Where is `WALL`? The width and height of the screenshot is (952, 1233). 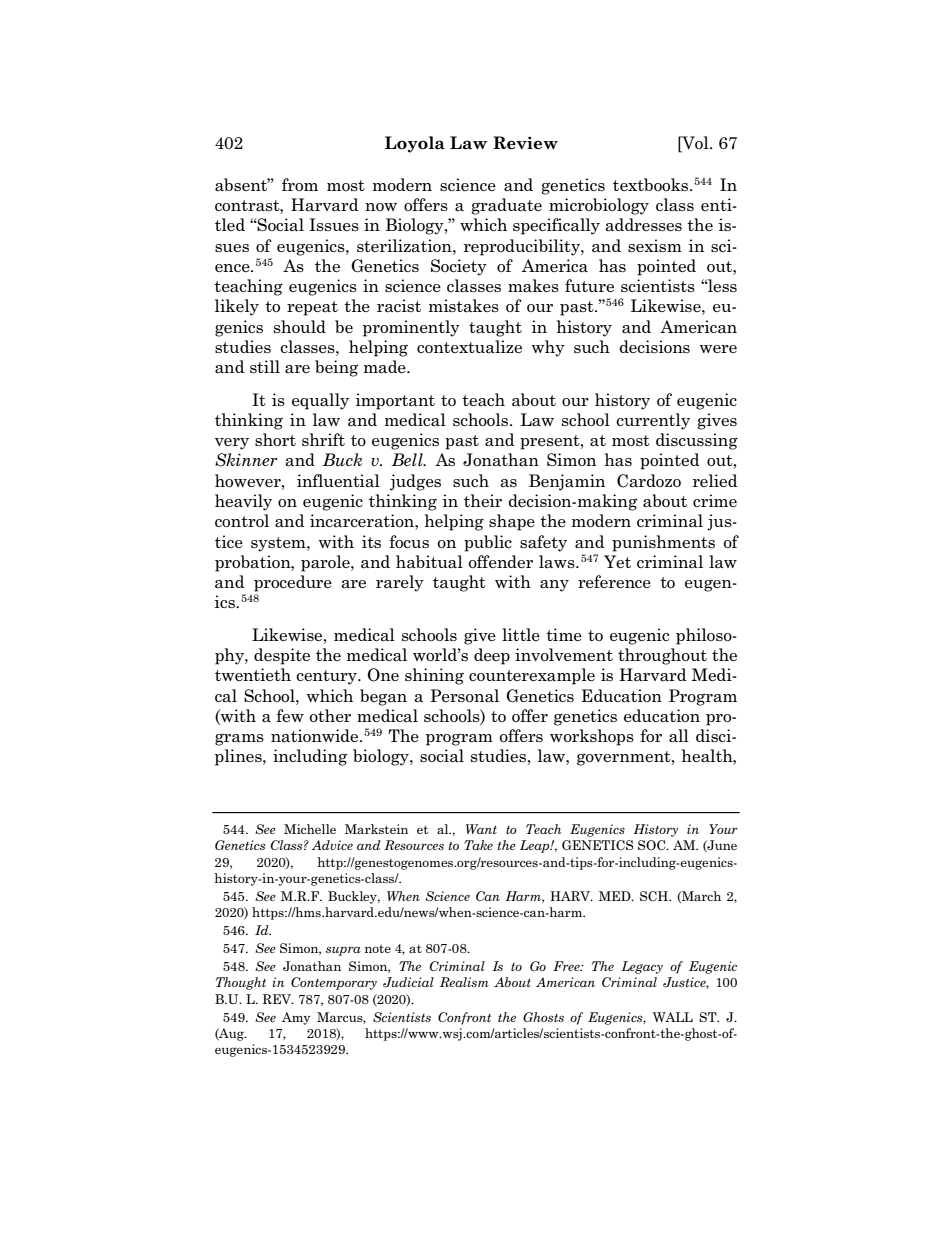 WALL is located at coordinates (673, 1017).
